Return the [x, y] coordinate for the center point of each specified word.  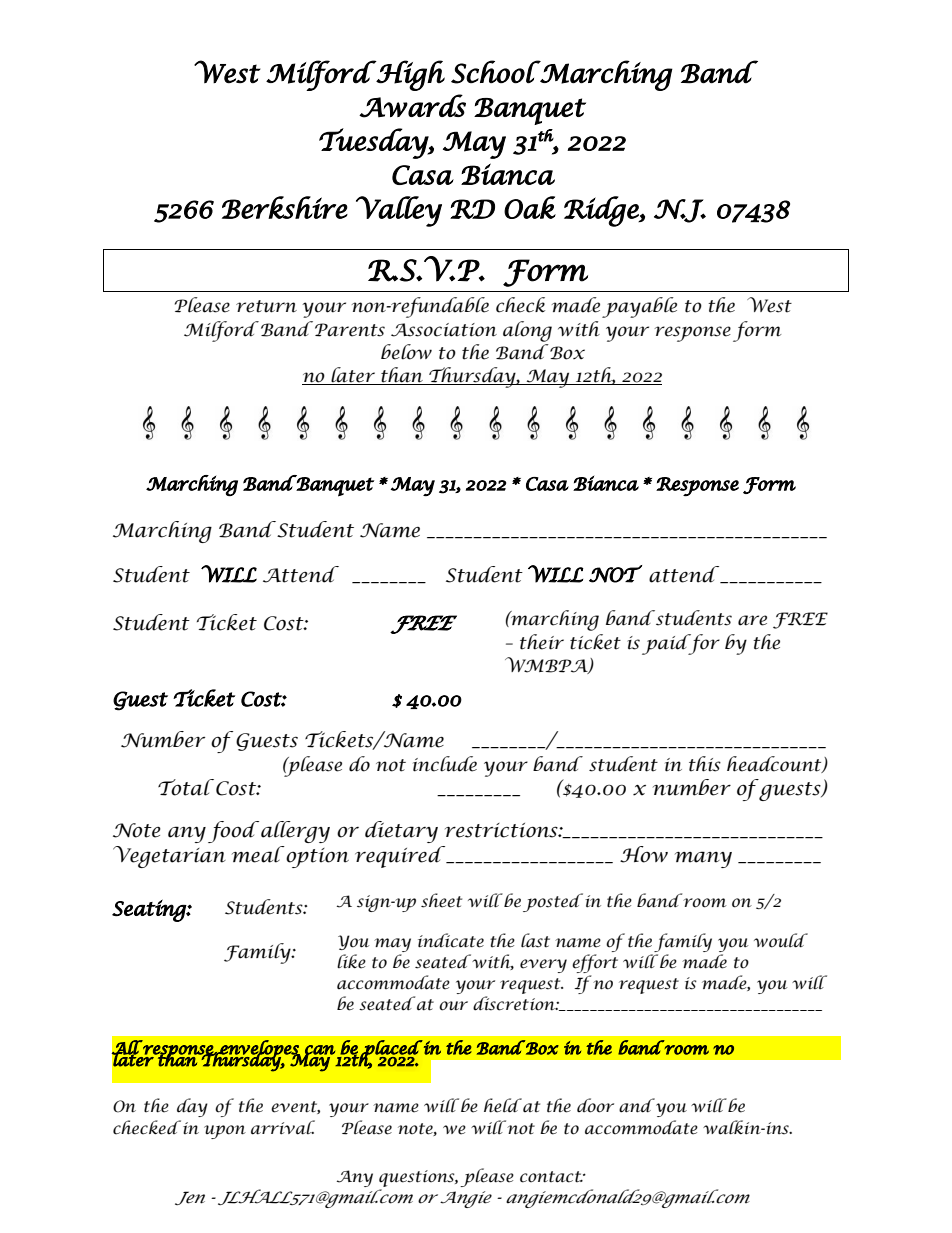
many [703, 859]
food [233, 832]
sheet [441, 900]
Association [444, 330]
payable [639, 307]
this [705, 764]
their [542, 642]
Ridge [602, 211]
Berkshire [285, 207]
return [266, 306]
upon [225, 1132]
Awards [412, 106]
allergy [295, 832]
